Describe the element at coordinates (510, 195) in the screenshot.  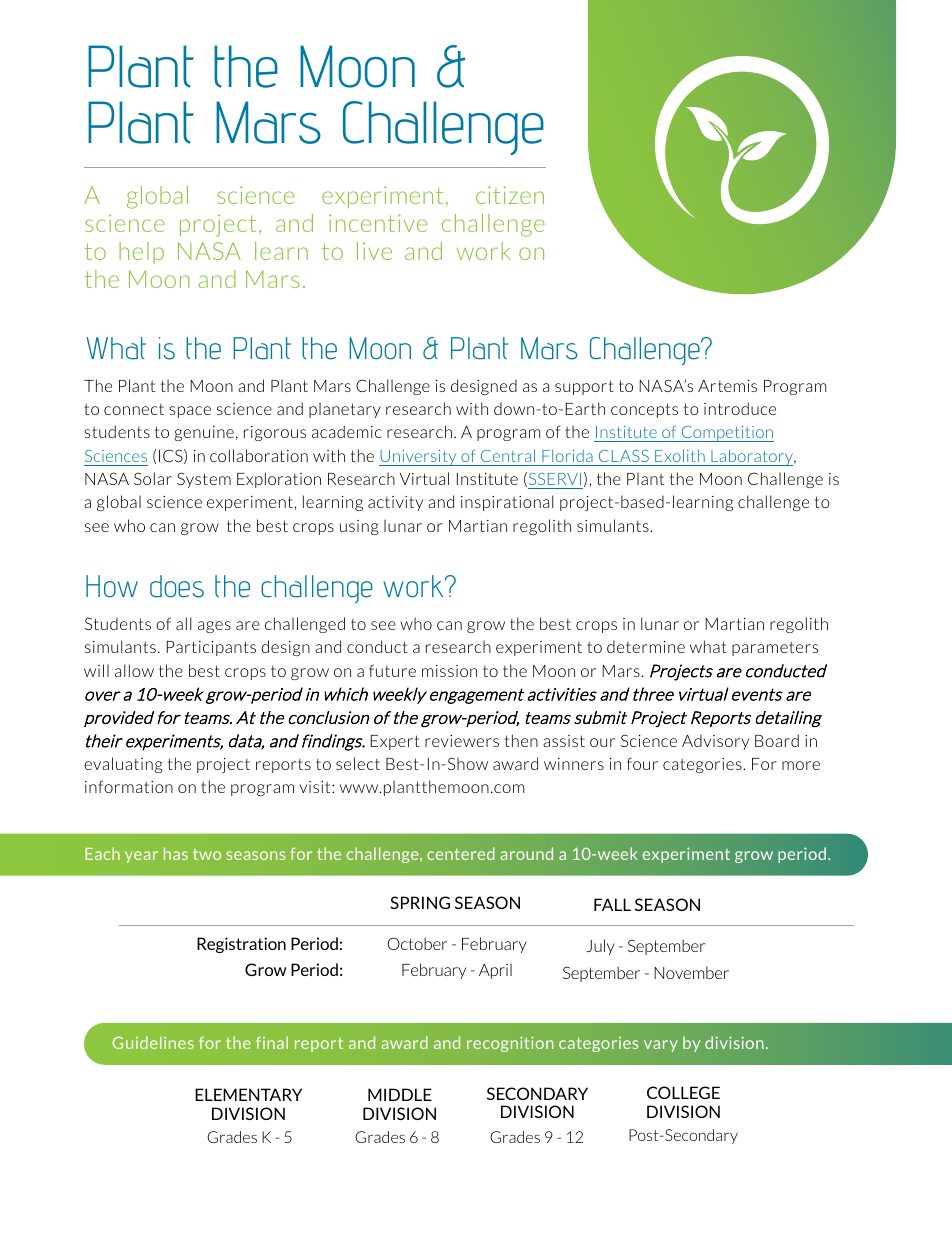
I see `citizen` at that location.
